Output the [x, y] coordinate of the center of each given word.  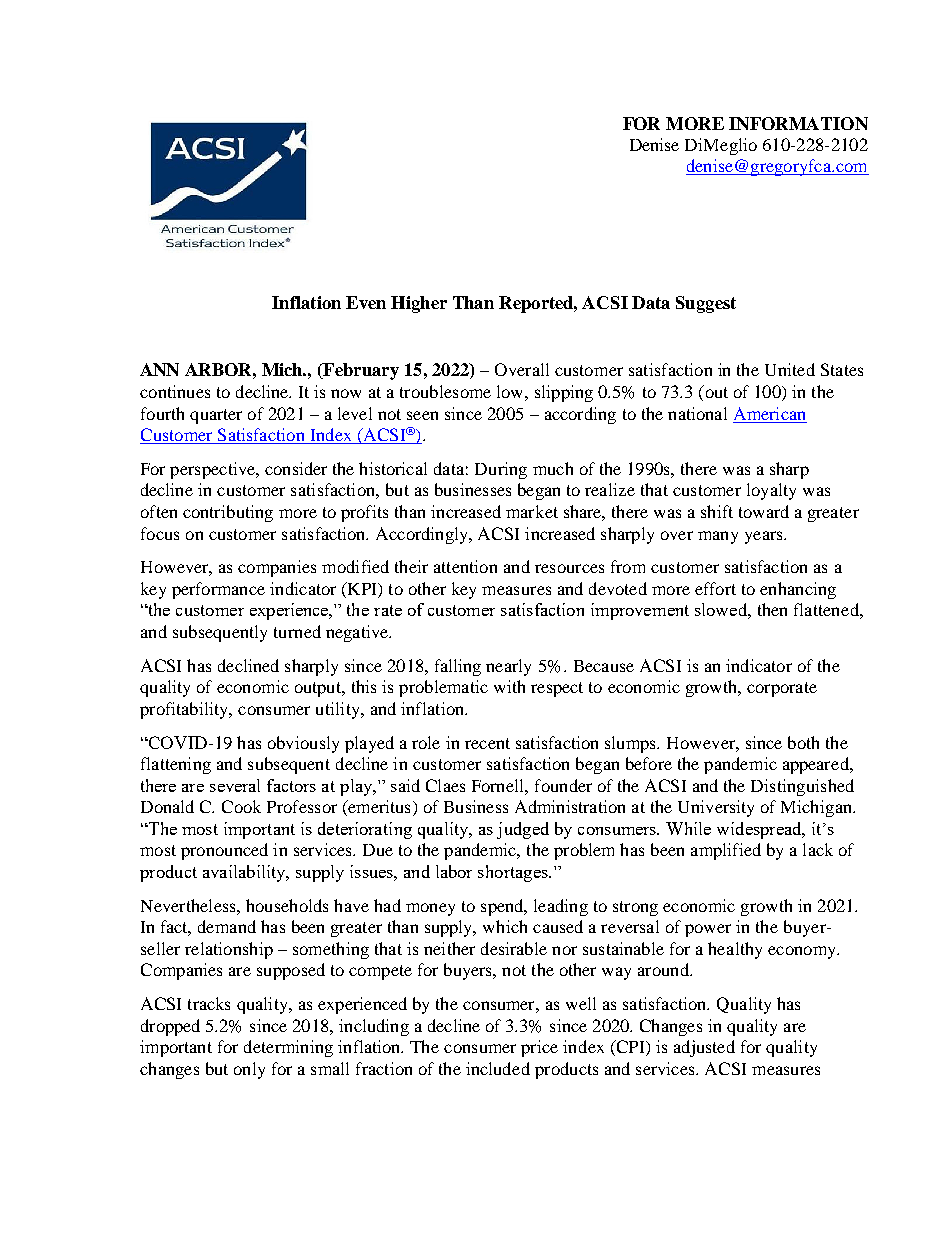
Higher [419, 304]
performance [218, 590]
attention [465, 566]
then [772, 609]
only [249, 1070]
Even [366, 302]
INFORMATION [798, 123]
